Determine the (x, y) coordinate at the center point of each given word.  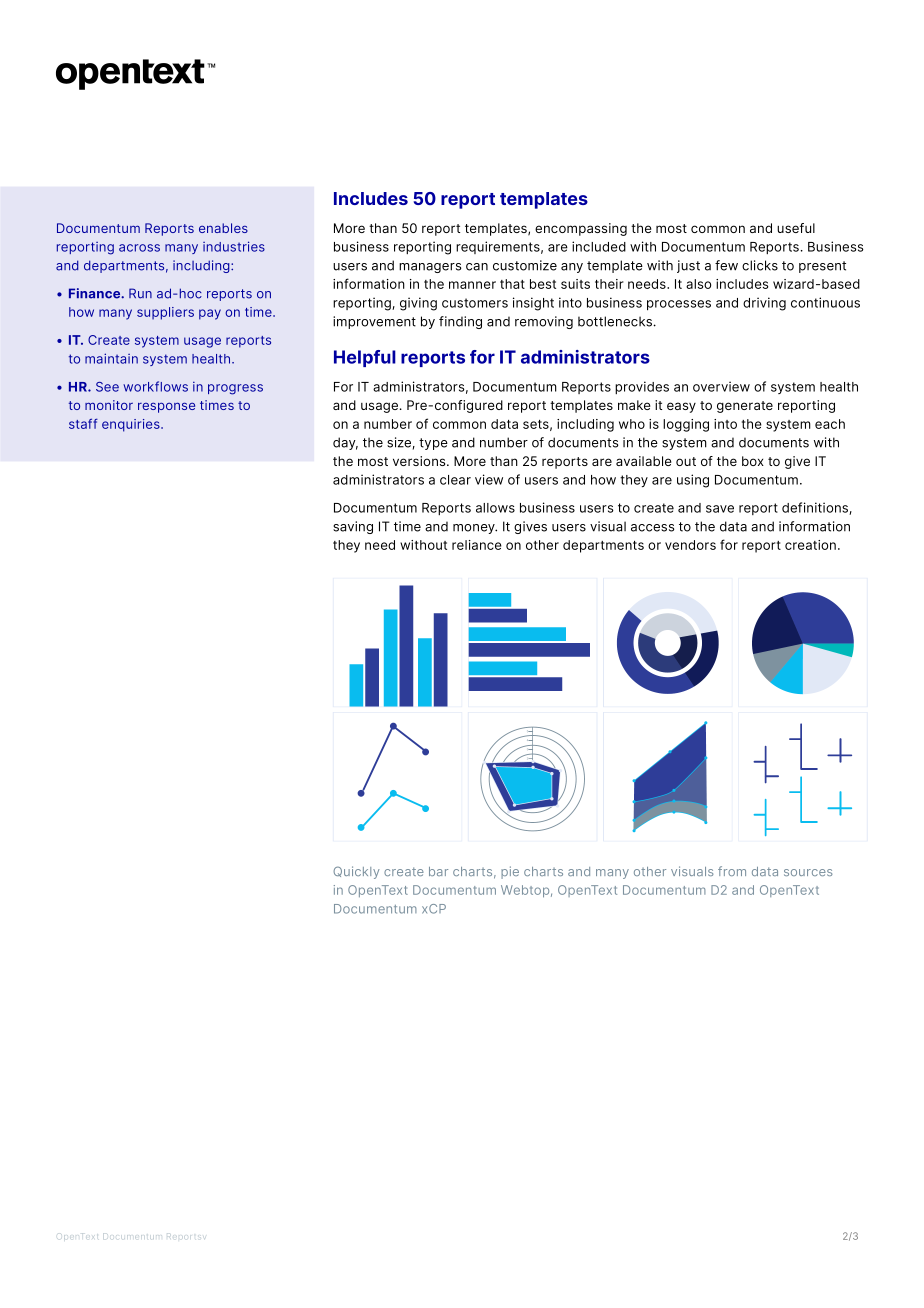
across (139, 248)
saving (353, 527)
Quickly (356, 872)
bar (438, 871)
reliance (477, 545)
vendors (690, 545)
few (726, 265)
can (477, 267)
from (732, 871)
